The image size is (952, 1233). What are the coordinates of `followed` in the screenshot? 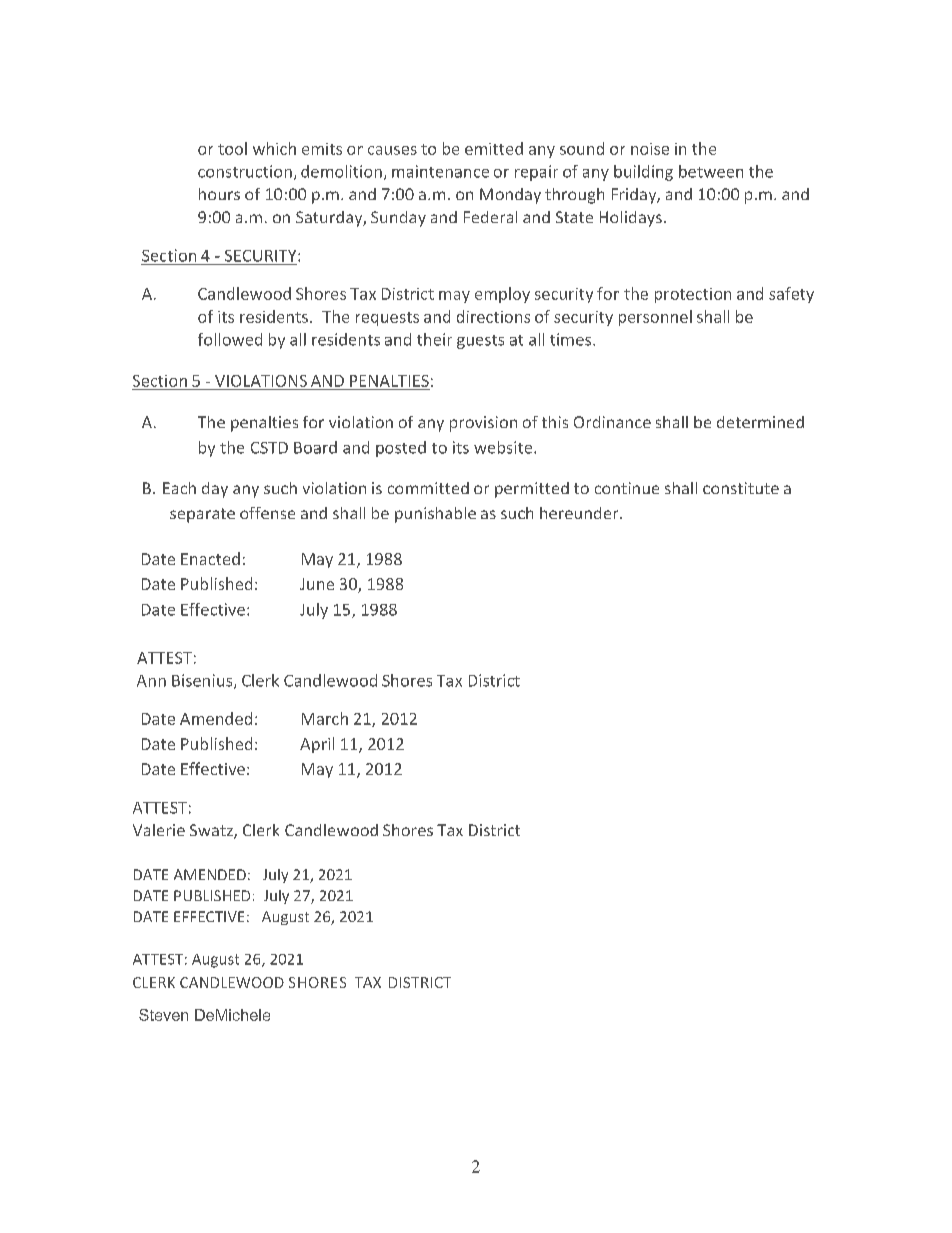 It's located at (230, 339).
